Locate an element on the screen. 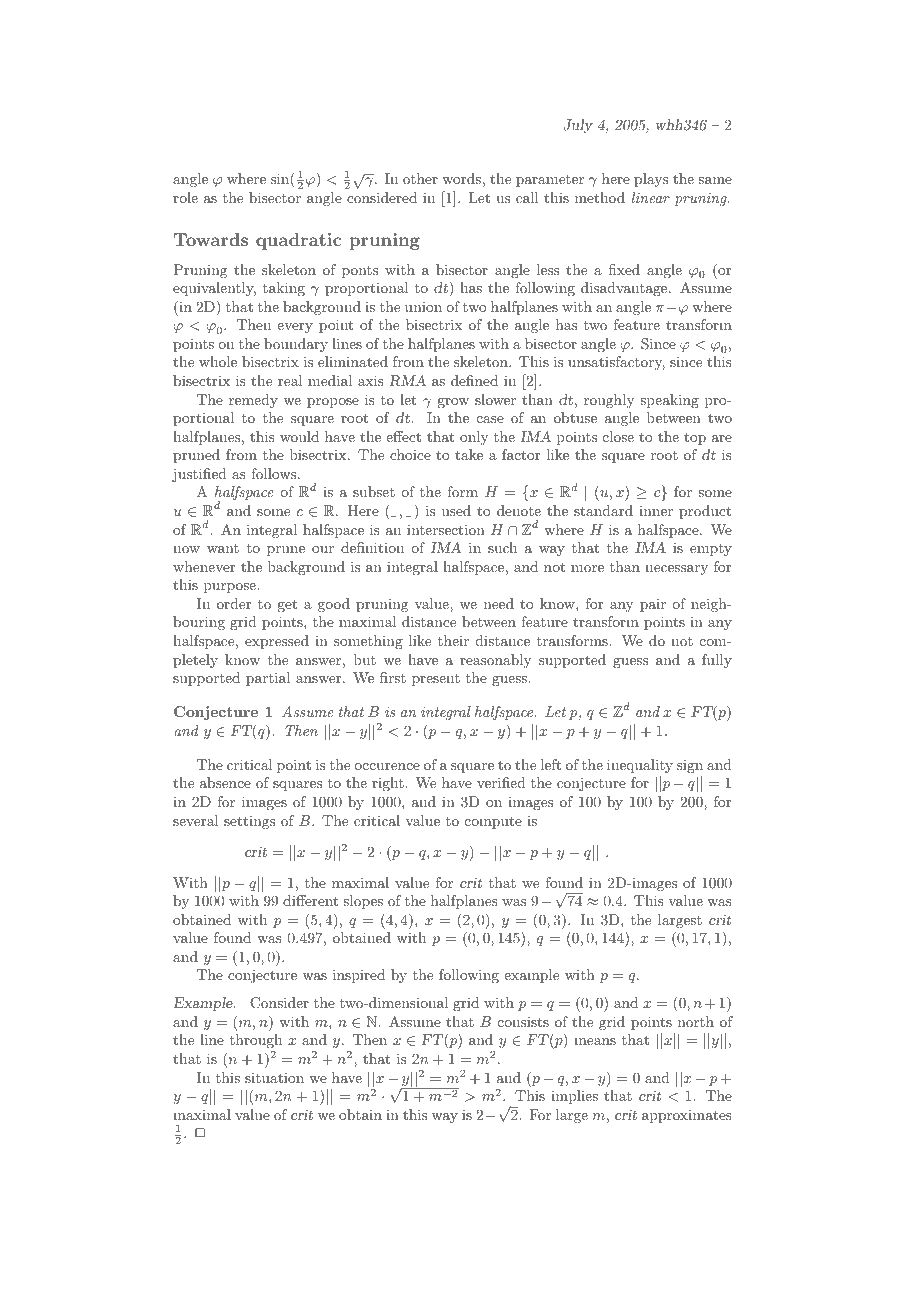 The width and height of the screenshot is (924, 1308). speaking is located at coordinates (669, 401).
